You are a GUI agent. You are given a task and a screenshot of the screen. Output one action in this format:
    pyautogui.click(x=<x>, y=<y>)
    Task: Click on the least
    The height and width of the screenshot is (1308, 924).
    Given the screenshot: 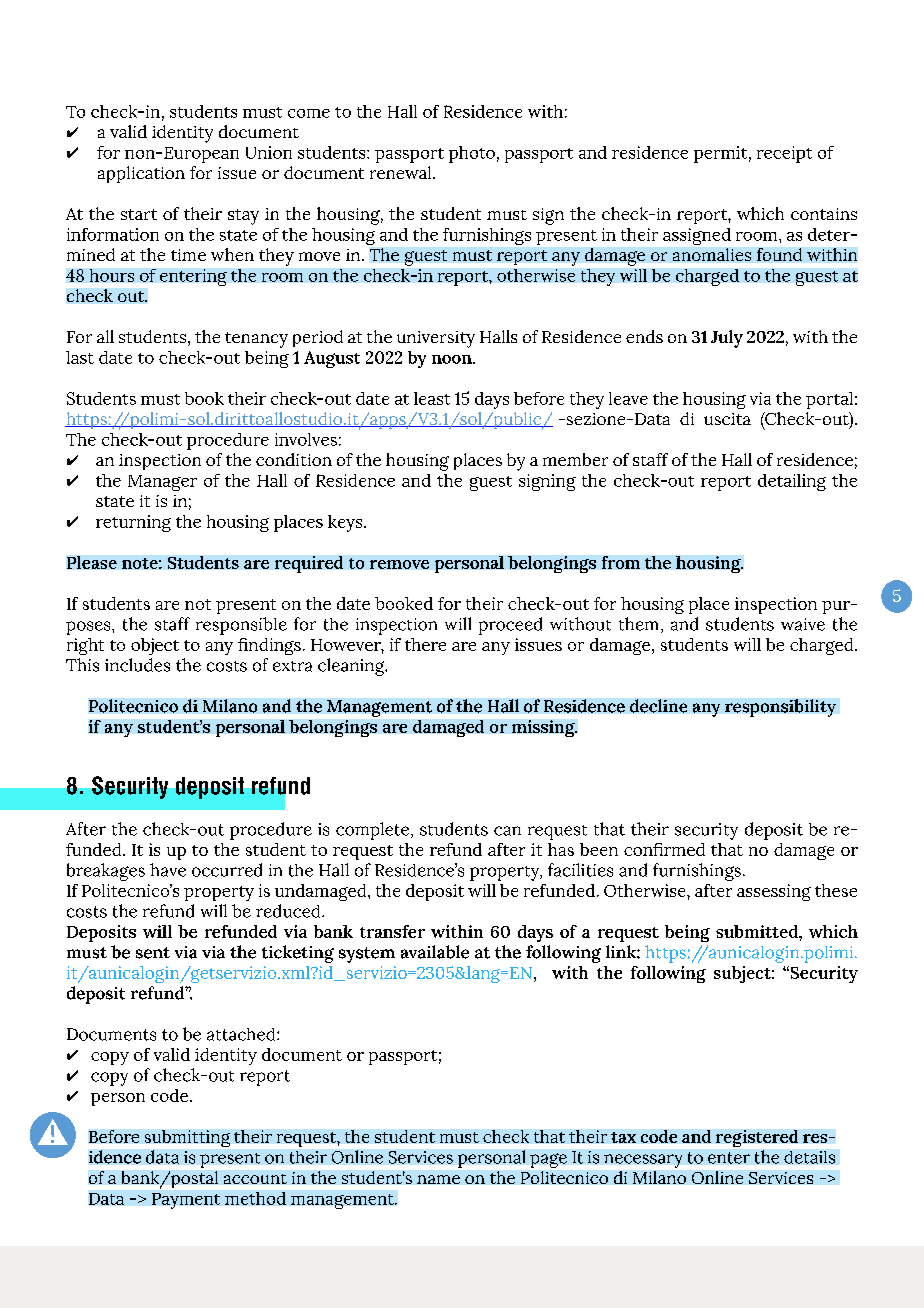 What is the action you would take?
    pyautogui.click(x=432, y=398)
